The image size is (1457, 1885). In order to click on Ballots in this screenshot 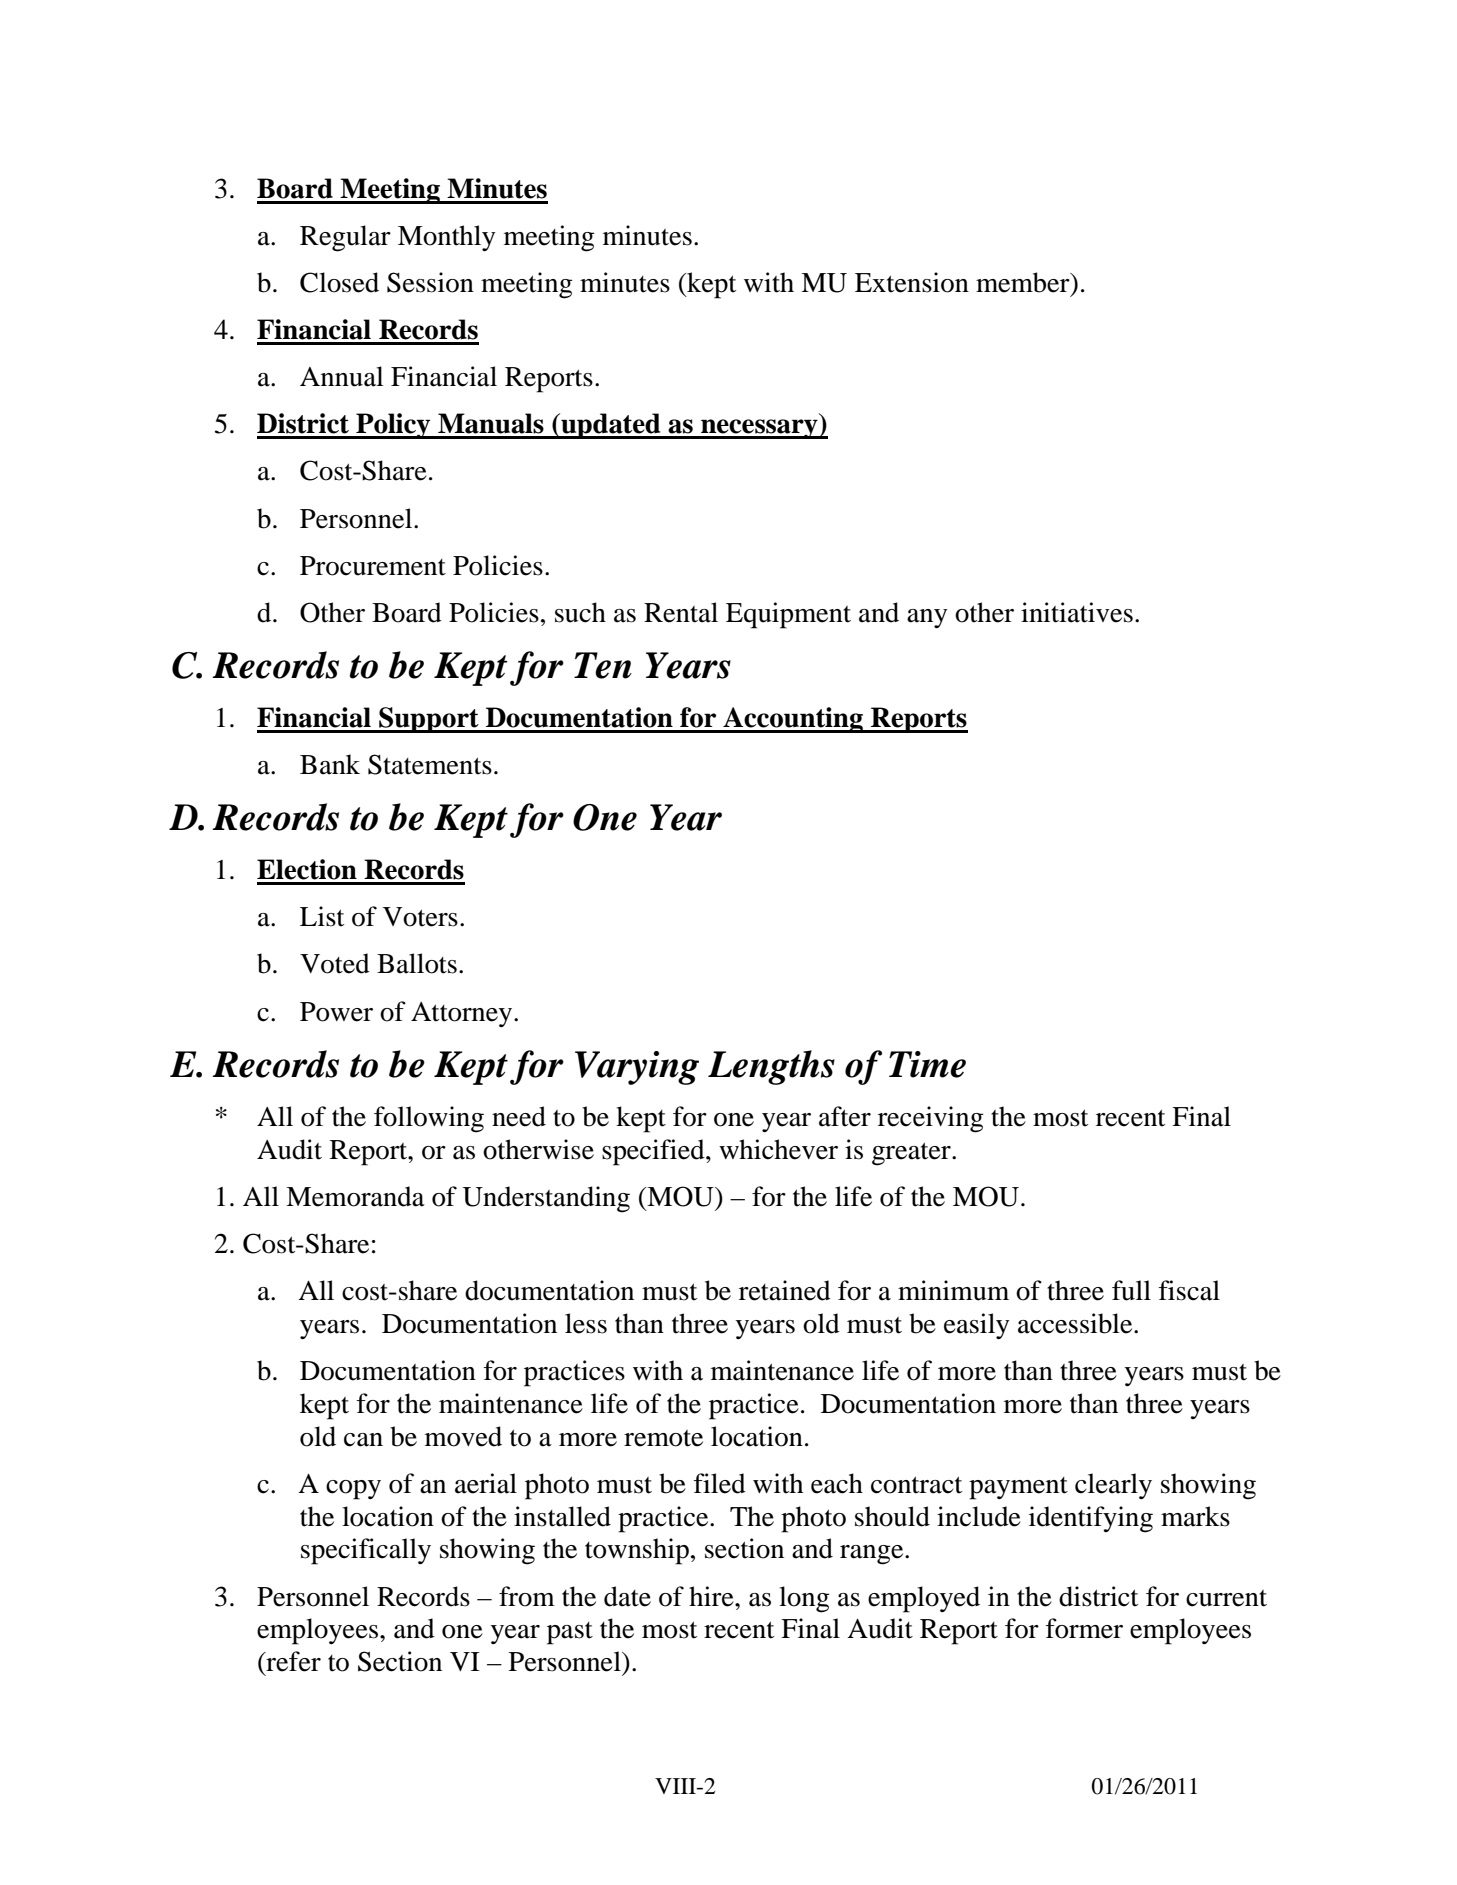, I will do `click(417, 963)`.
